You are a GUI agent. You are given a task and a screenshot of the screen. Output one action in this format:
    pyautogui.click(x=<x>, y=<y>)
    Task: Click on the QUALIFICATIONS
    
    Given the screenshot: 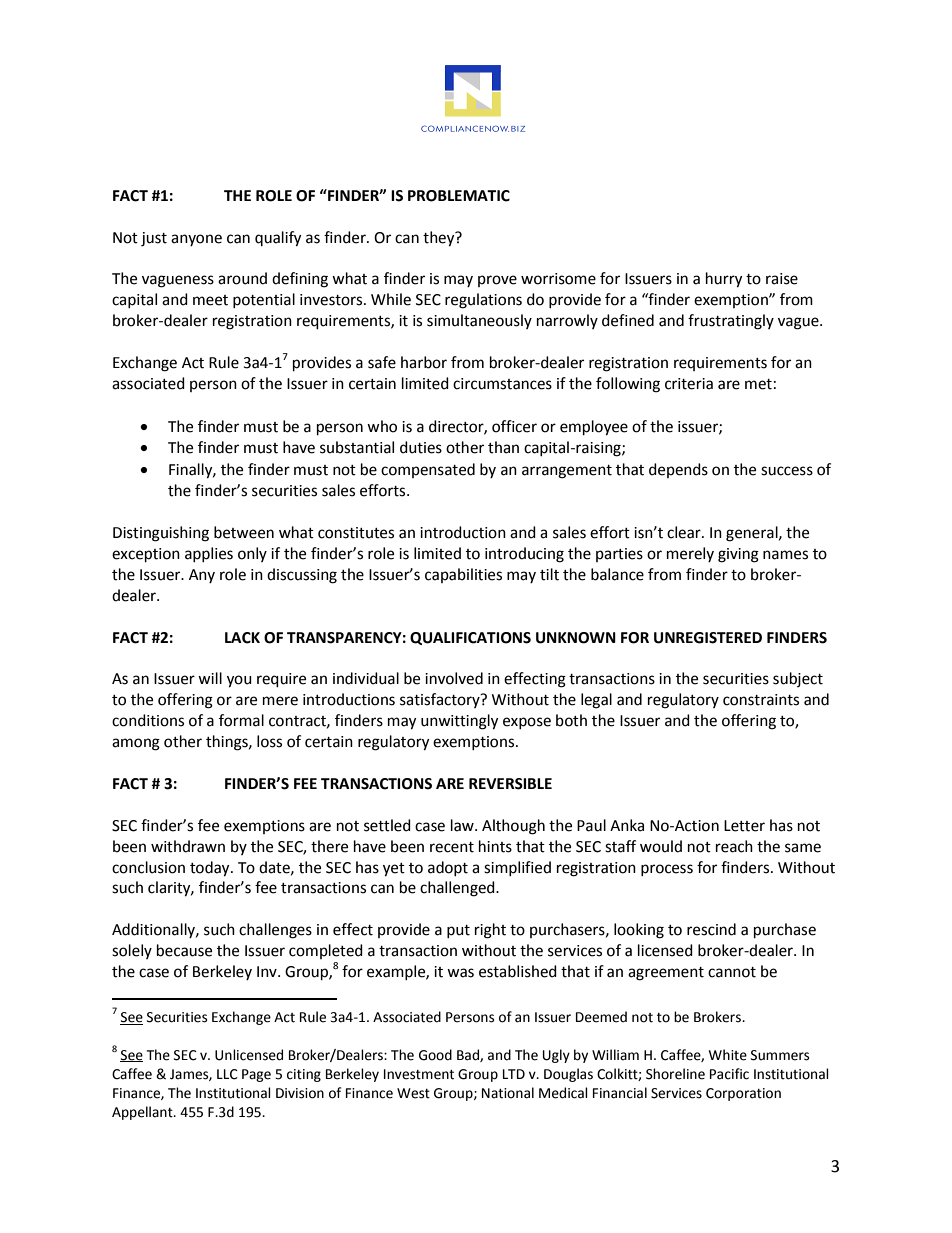 What is the action you would take?
    pyautogui.click(x=470, y=638)
